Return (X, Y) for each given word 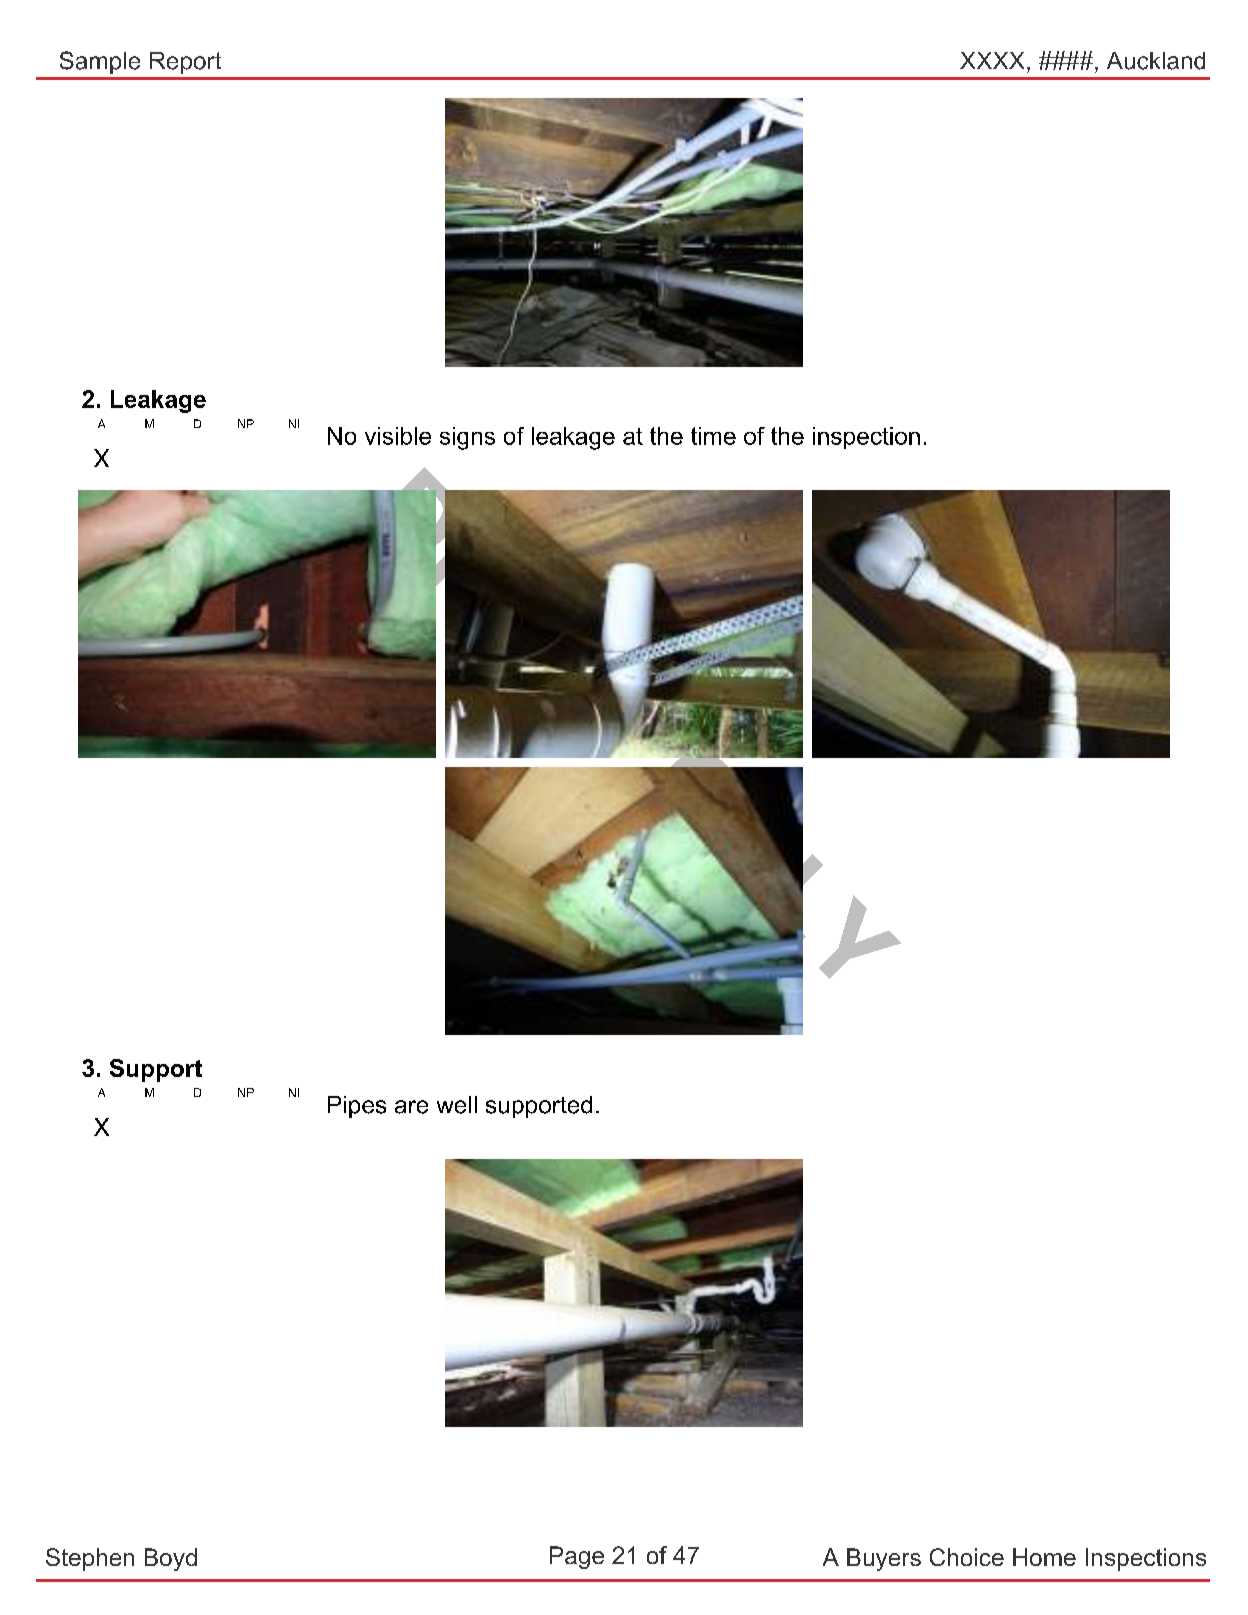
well (457, 1105)
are (411, 1107)
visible (398, 436)
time (713, 436)
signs (467, 438)
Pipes (357, 1107)
